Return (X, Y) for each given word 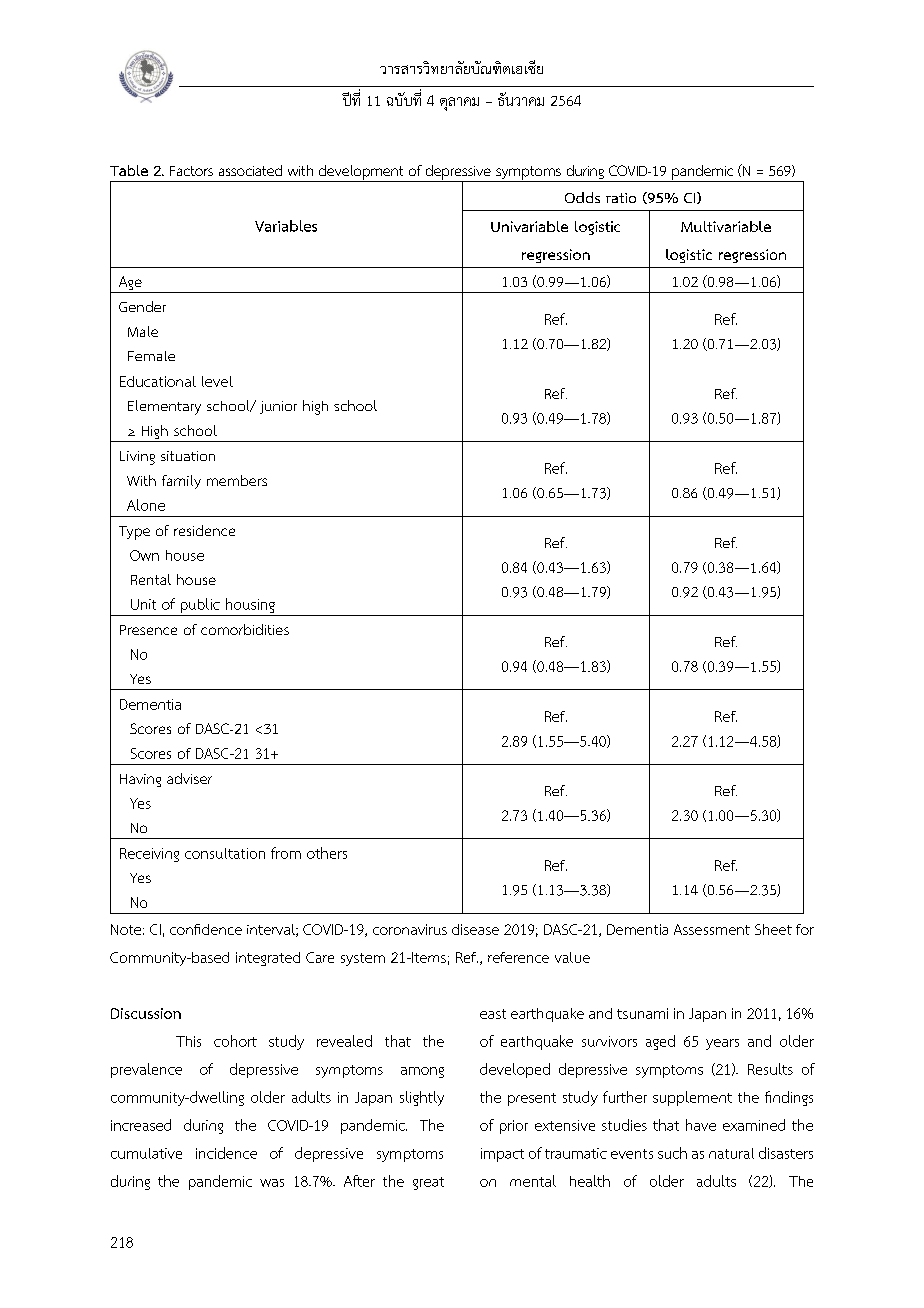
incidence (226, 1153)
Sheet (773, 929)
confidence (206, 929)
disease (475, 929)
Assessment (712, 929)
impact (502, 1155)
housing (250, 605)
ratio (621, 198)
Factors (191, 171)
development (361, 173)
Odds (582, 197)
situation (188, 456)
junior (278, 407)
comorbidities (245, 629)
